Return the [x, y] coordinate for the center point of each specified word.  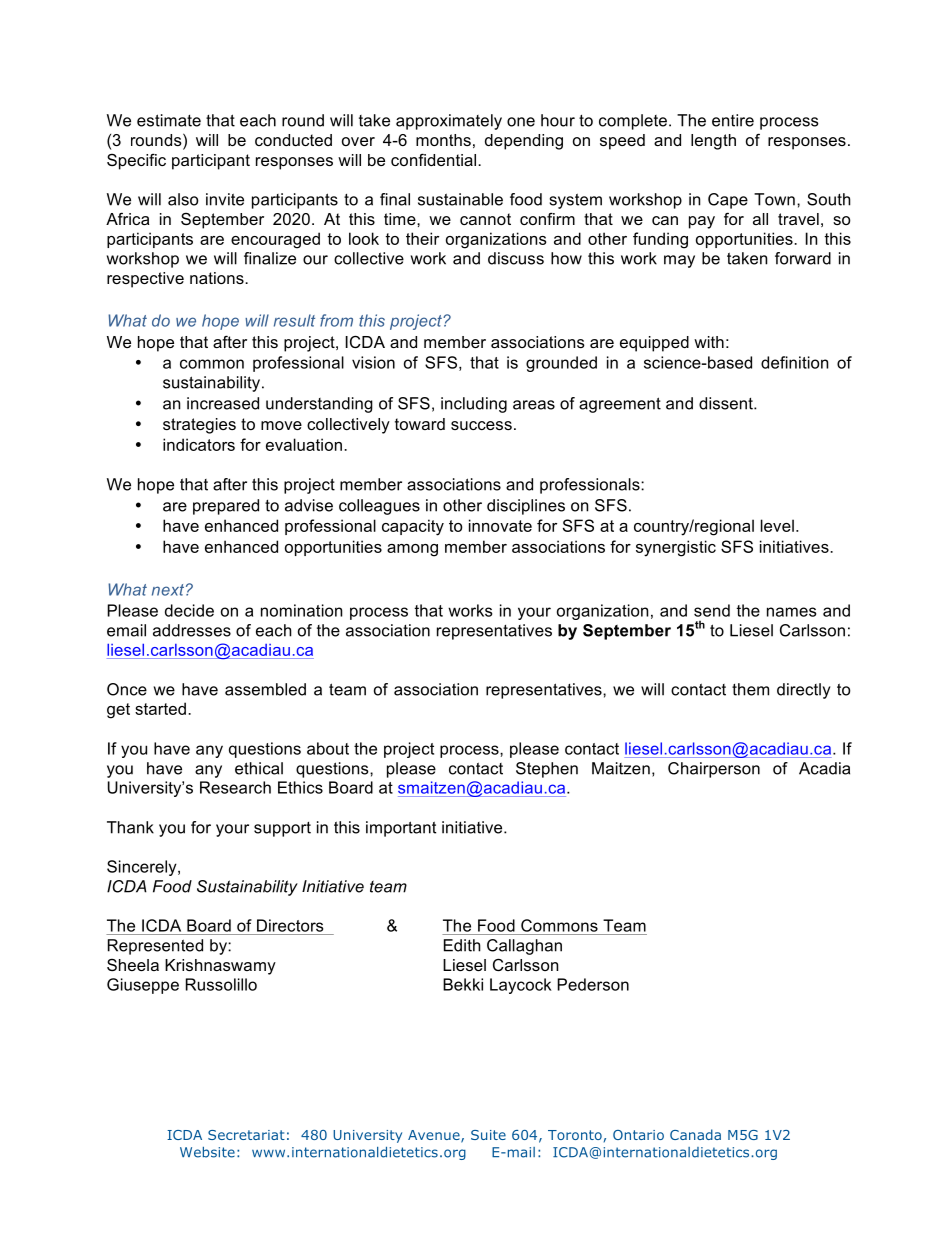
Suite [488, 1135]
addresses [192, 630]
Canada [695, 1134]
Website [207, 1152]
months [443, 140]
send [712, 610]
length [713, 142]
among [412, 550]
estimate [169, 120]
